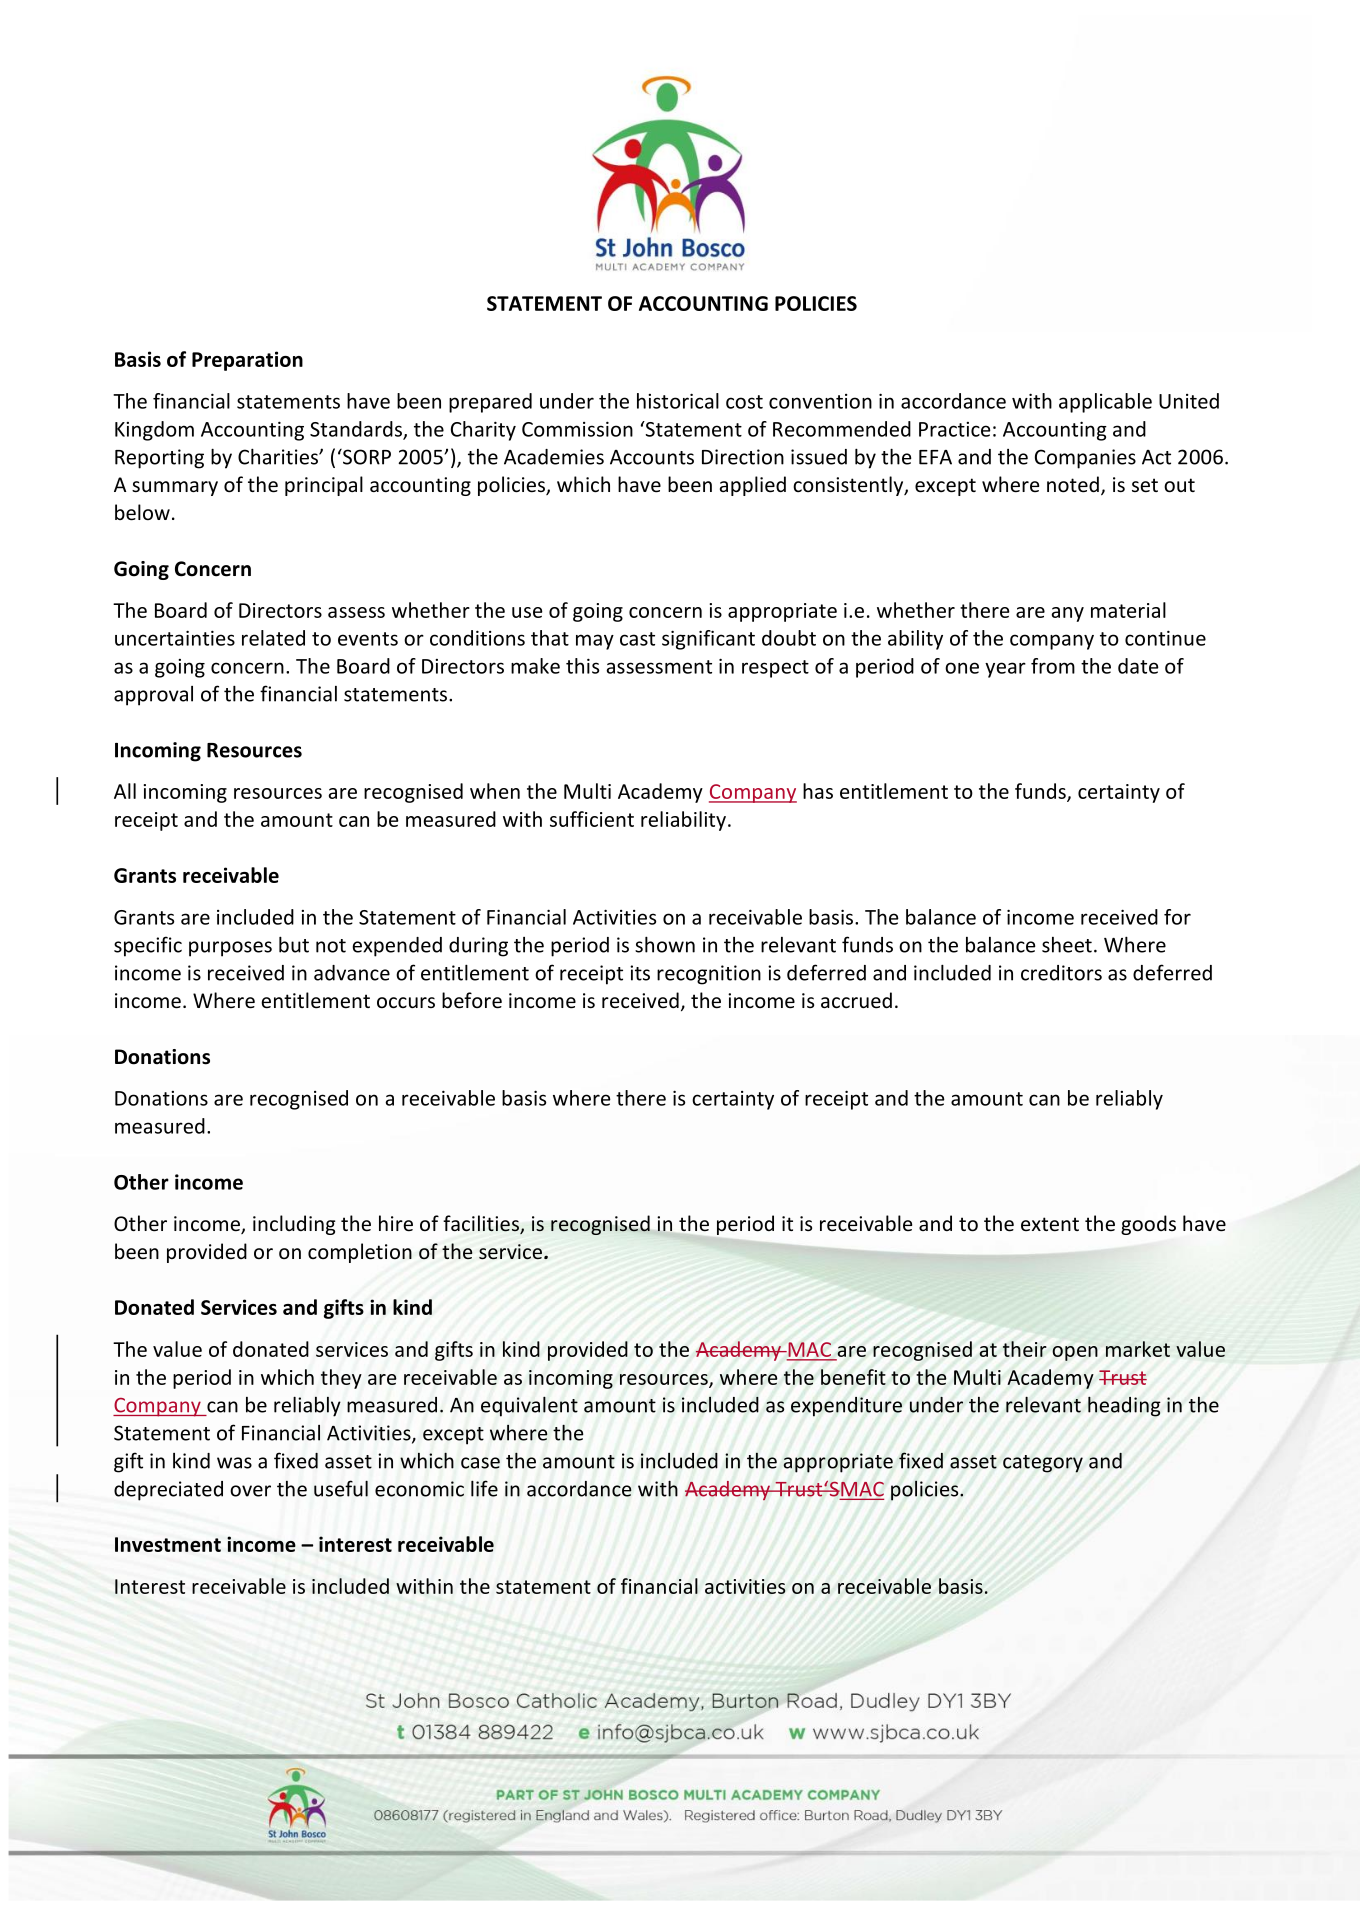 This screenshot has width=1360, height=1923. I want to click on Preparation, so click(247, 361).
